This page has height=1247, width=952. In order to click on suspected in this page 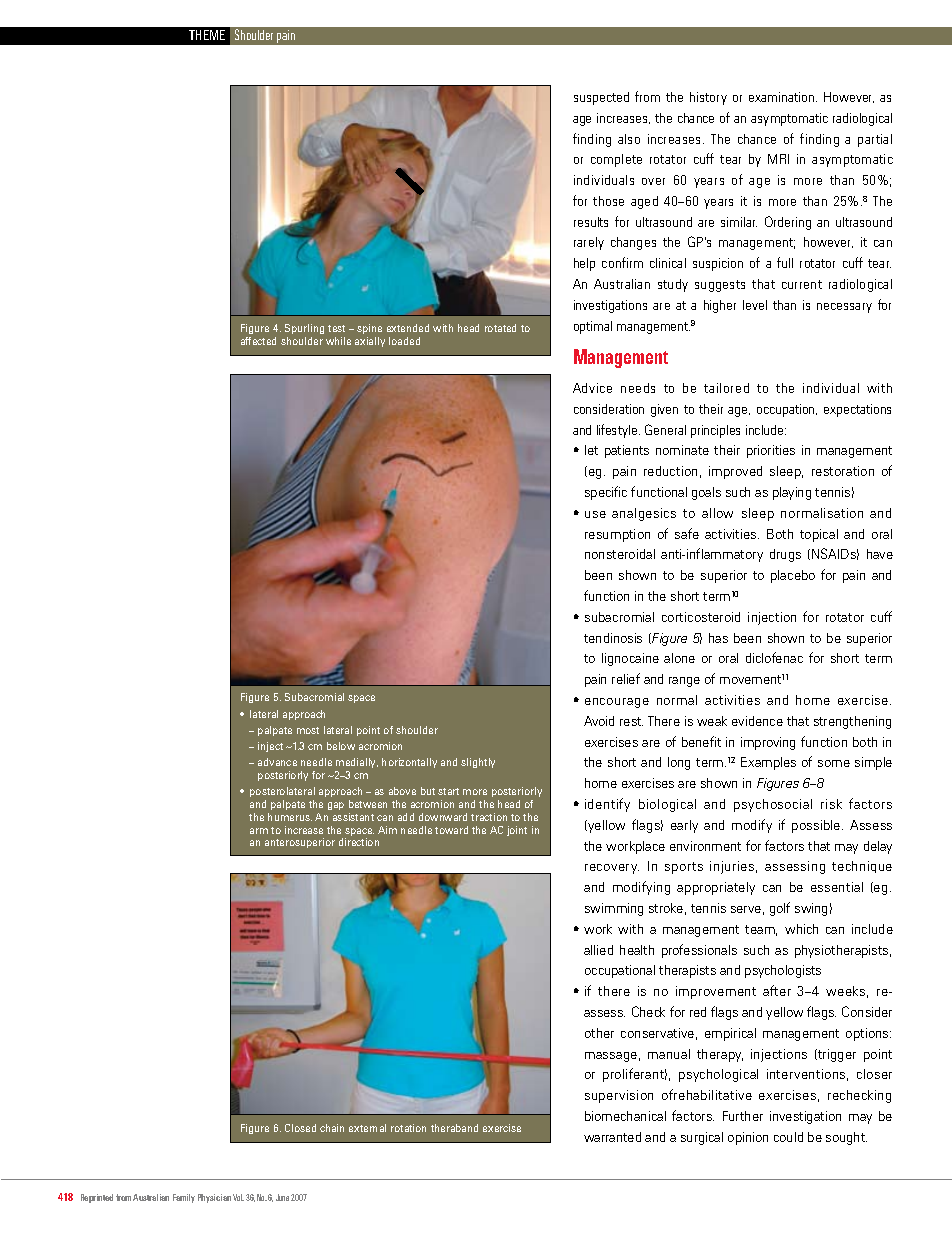, I will do `click(601, 98)`.
